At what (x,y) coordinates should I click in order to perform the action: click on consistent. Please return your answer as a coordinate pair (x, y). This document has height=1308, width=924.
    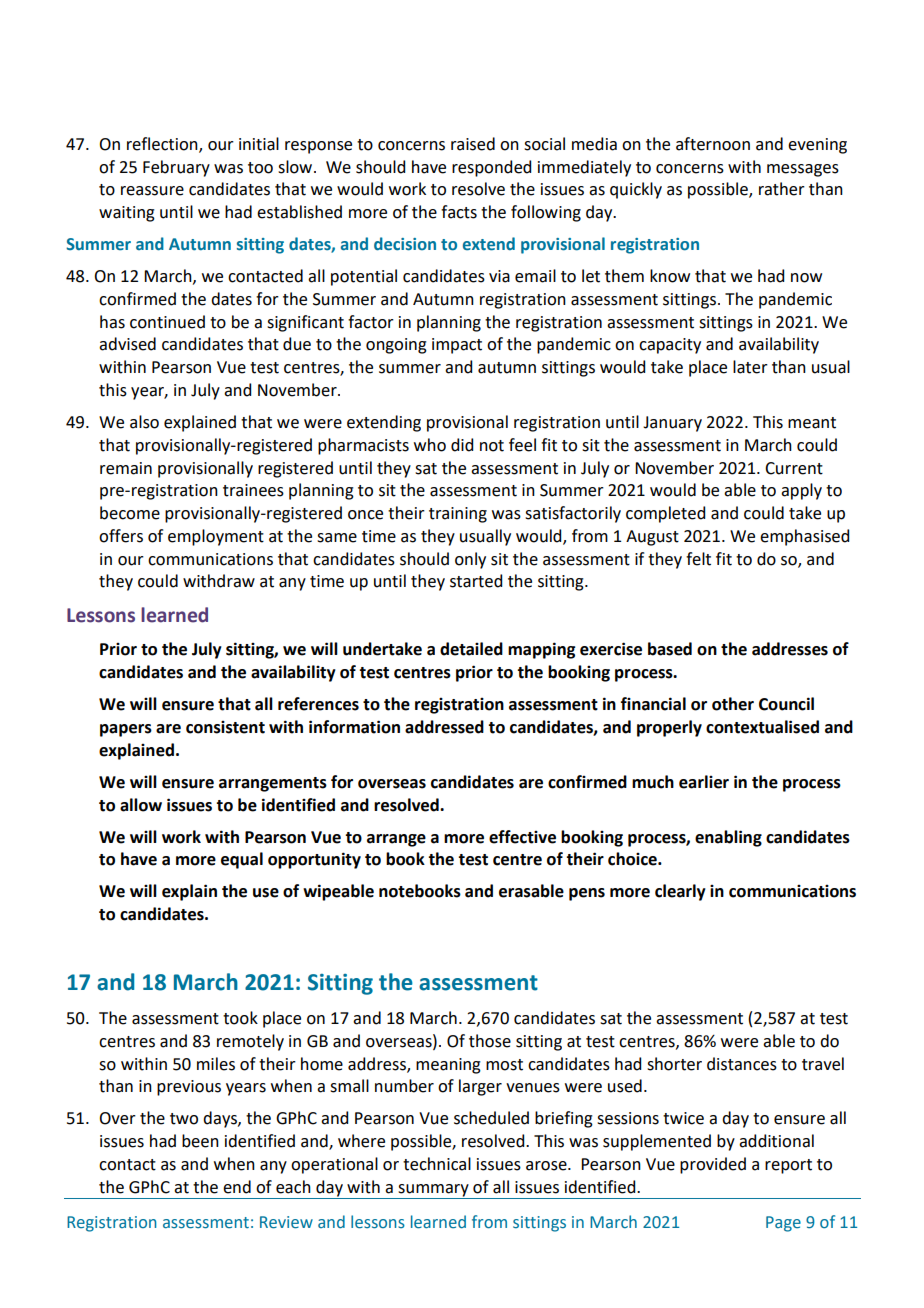
    Looking at the image, I should click on (225, 727).
